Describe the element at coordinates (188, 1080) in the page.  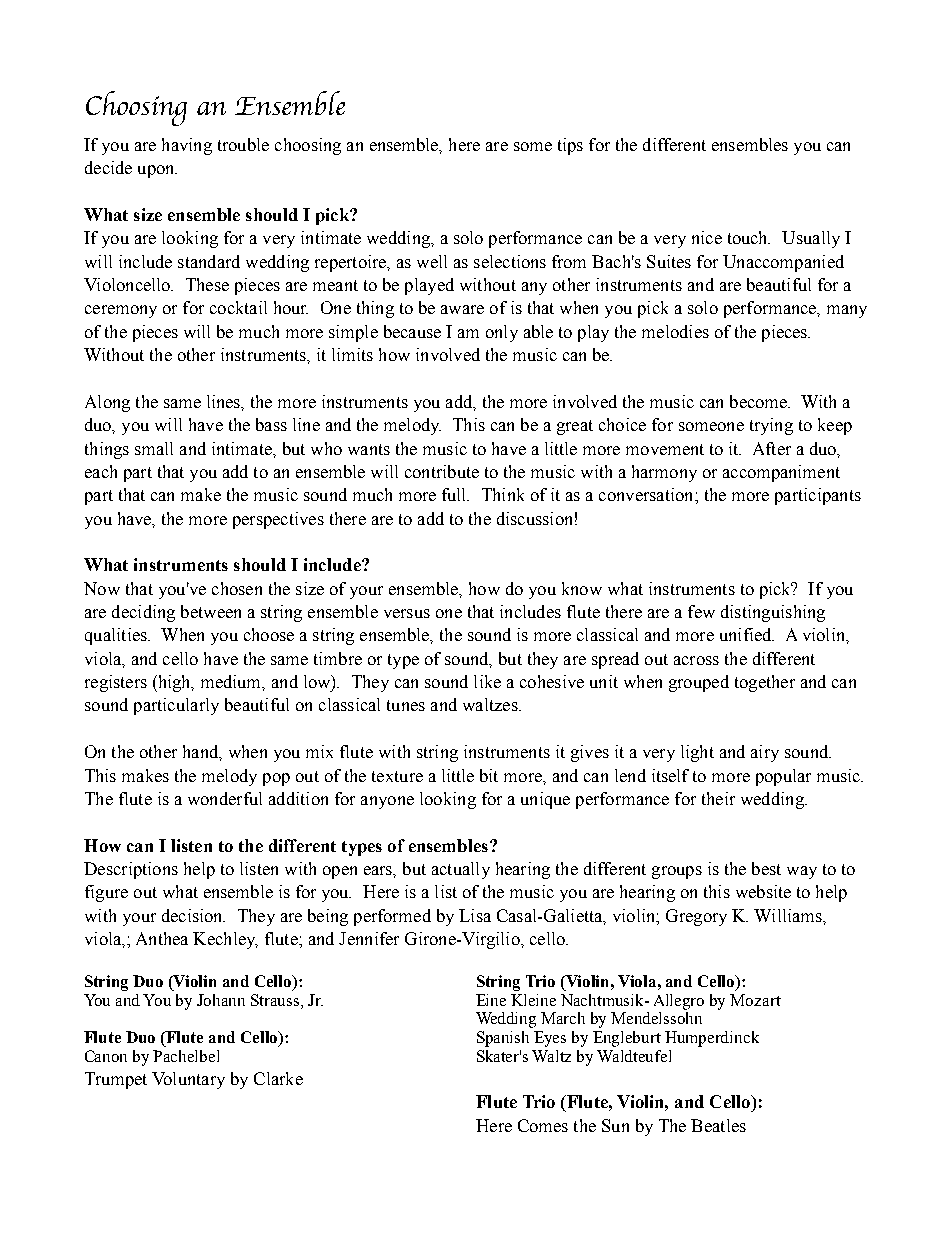
I see `Voluntary` at that location.
